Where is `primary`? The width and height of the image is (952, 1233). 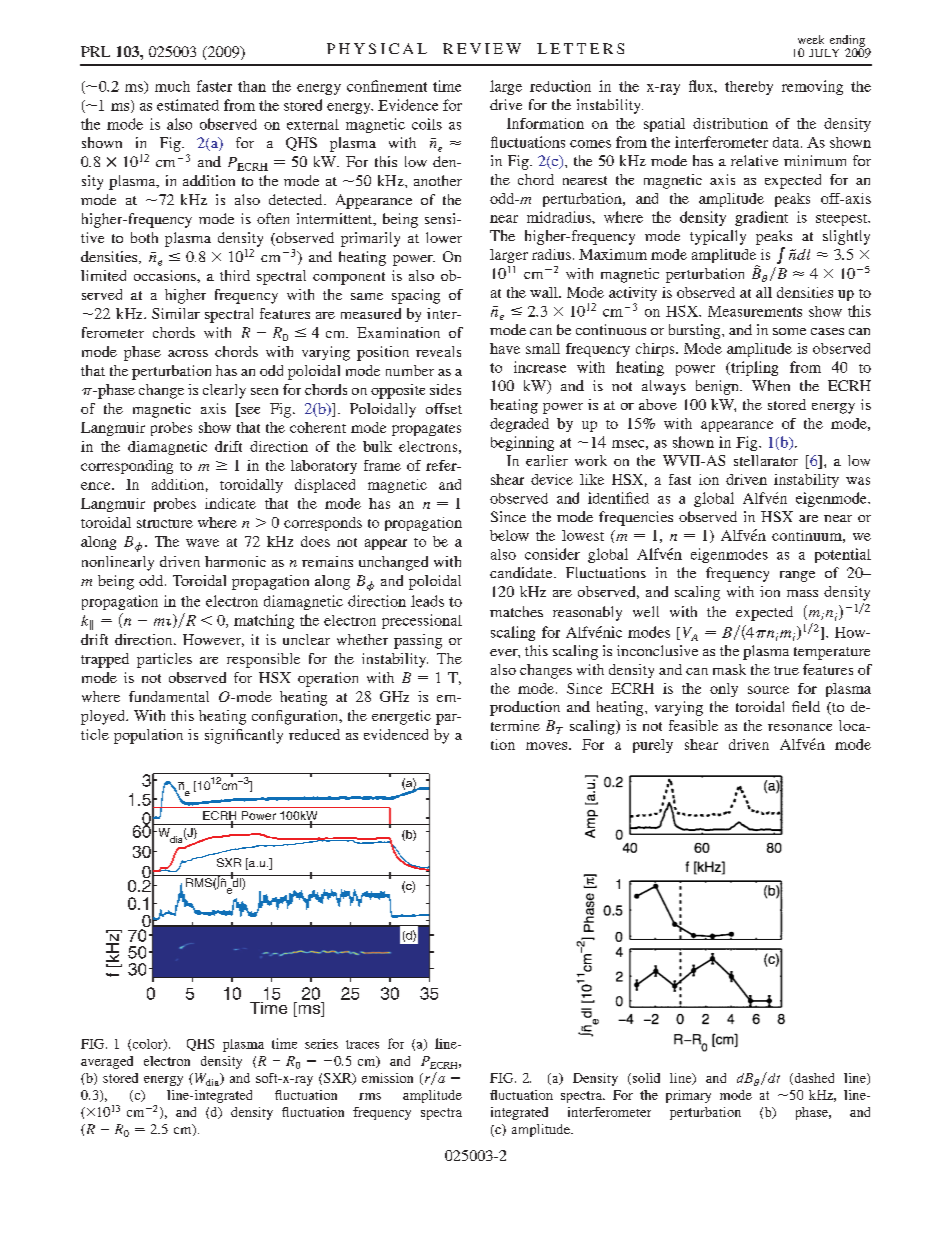 primary is located at coordinates (688, 1096).
